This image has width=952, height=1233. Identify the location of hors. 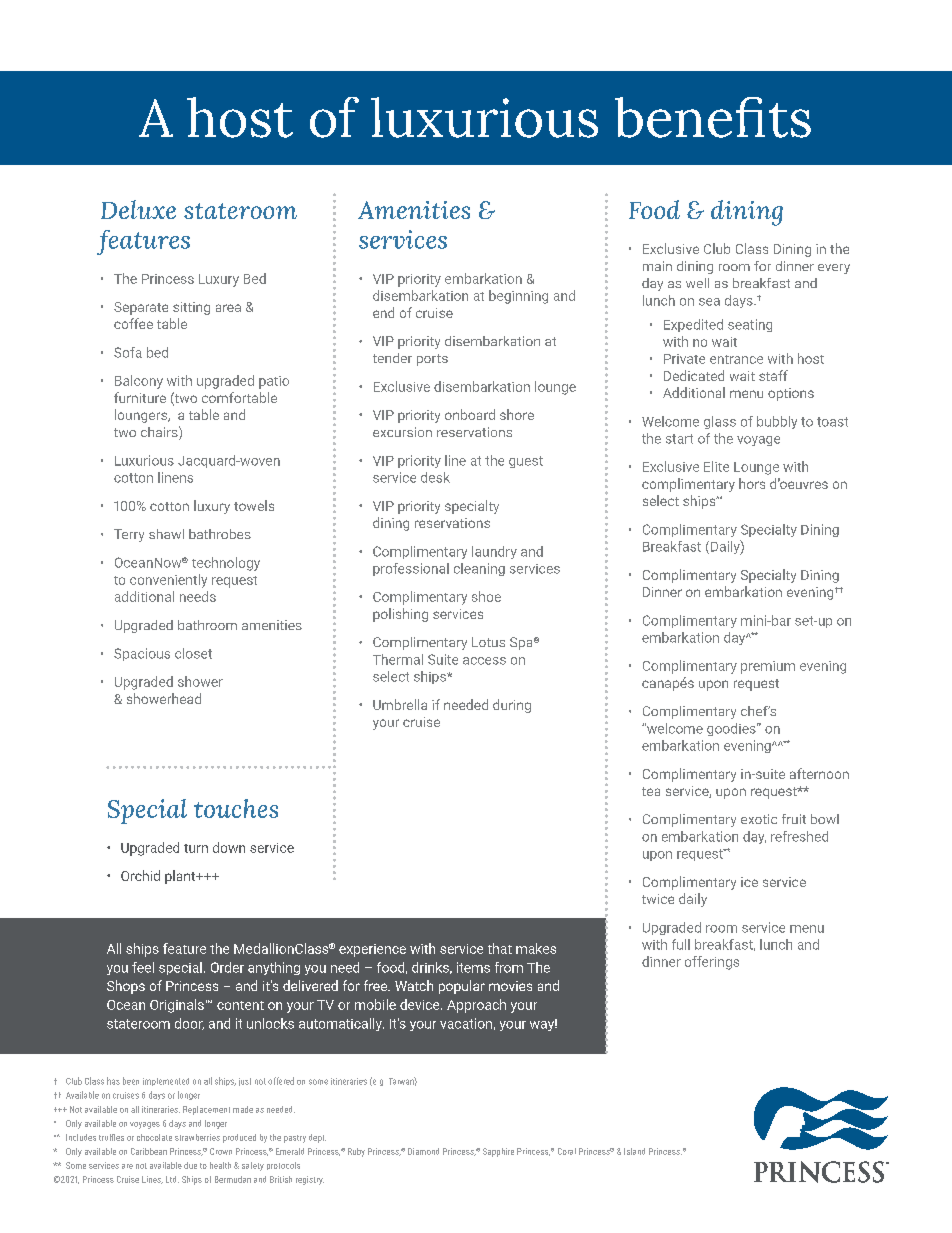
(752, 483).
